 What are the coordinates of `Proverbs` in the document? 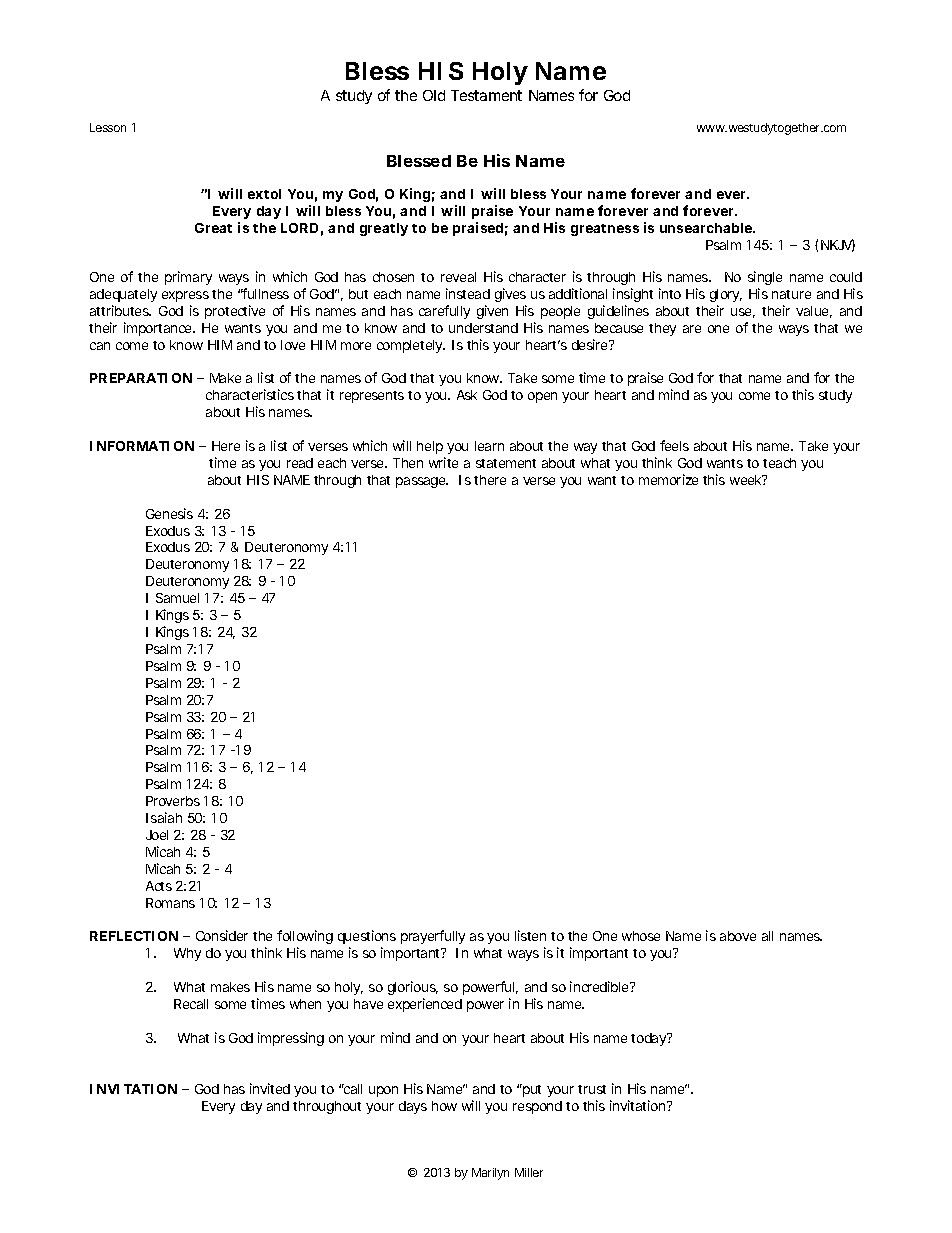 It's located at (173, 801).
